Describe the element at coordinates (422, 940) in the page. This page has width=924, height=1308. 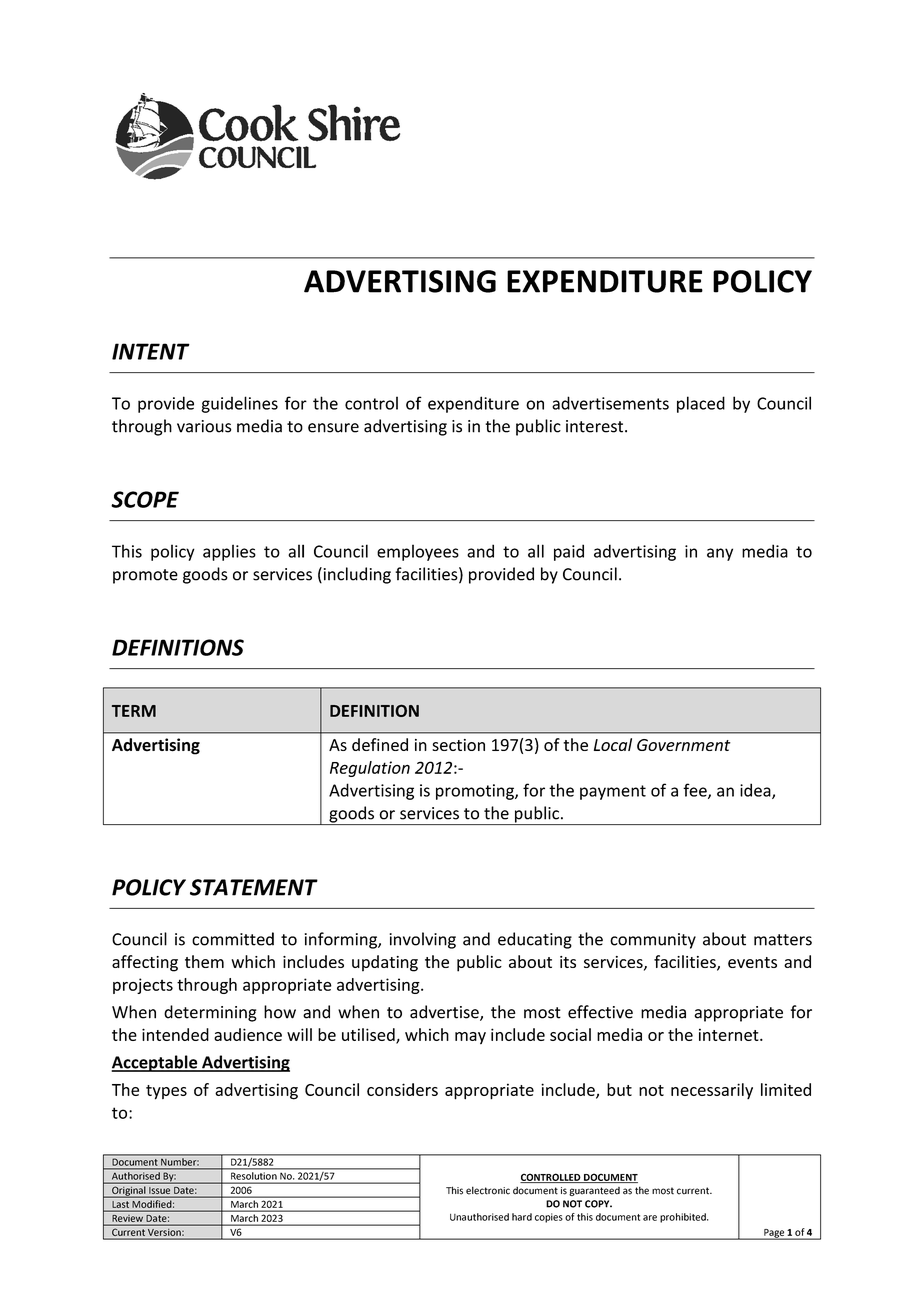
I see `involving` at that location.
